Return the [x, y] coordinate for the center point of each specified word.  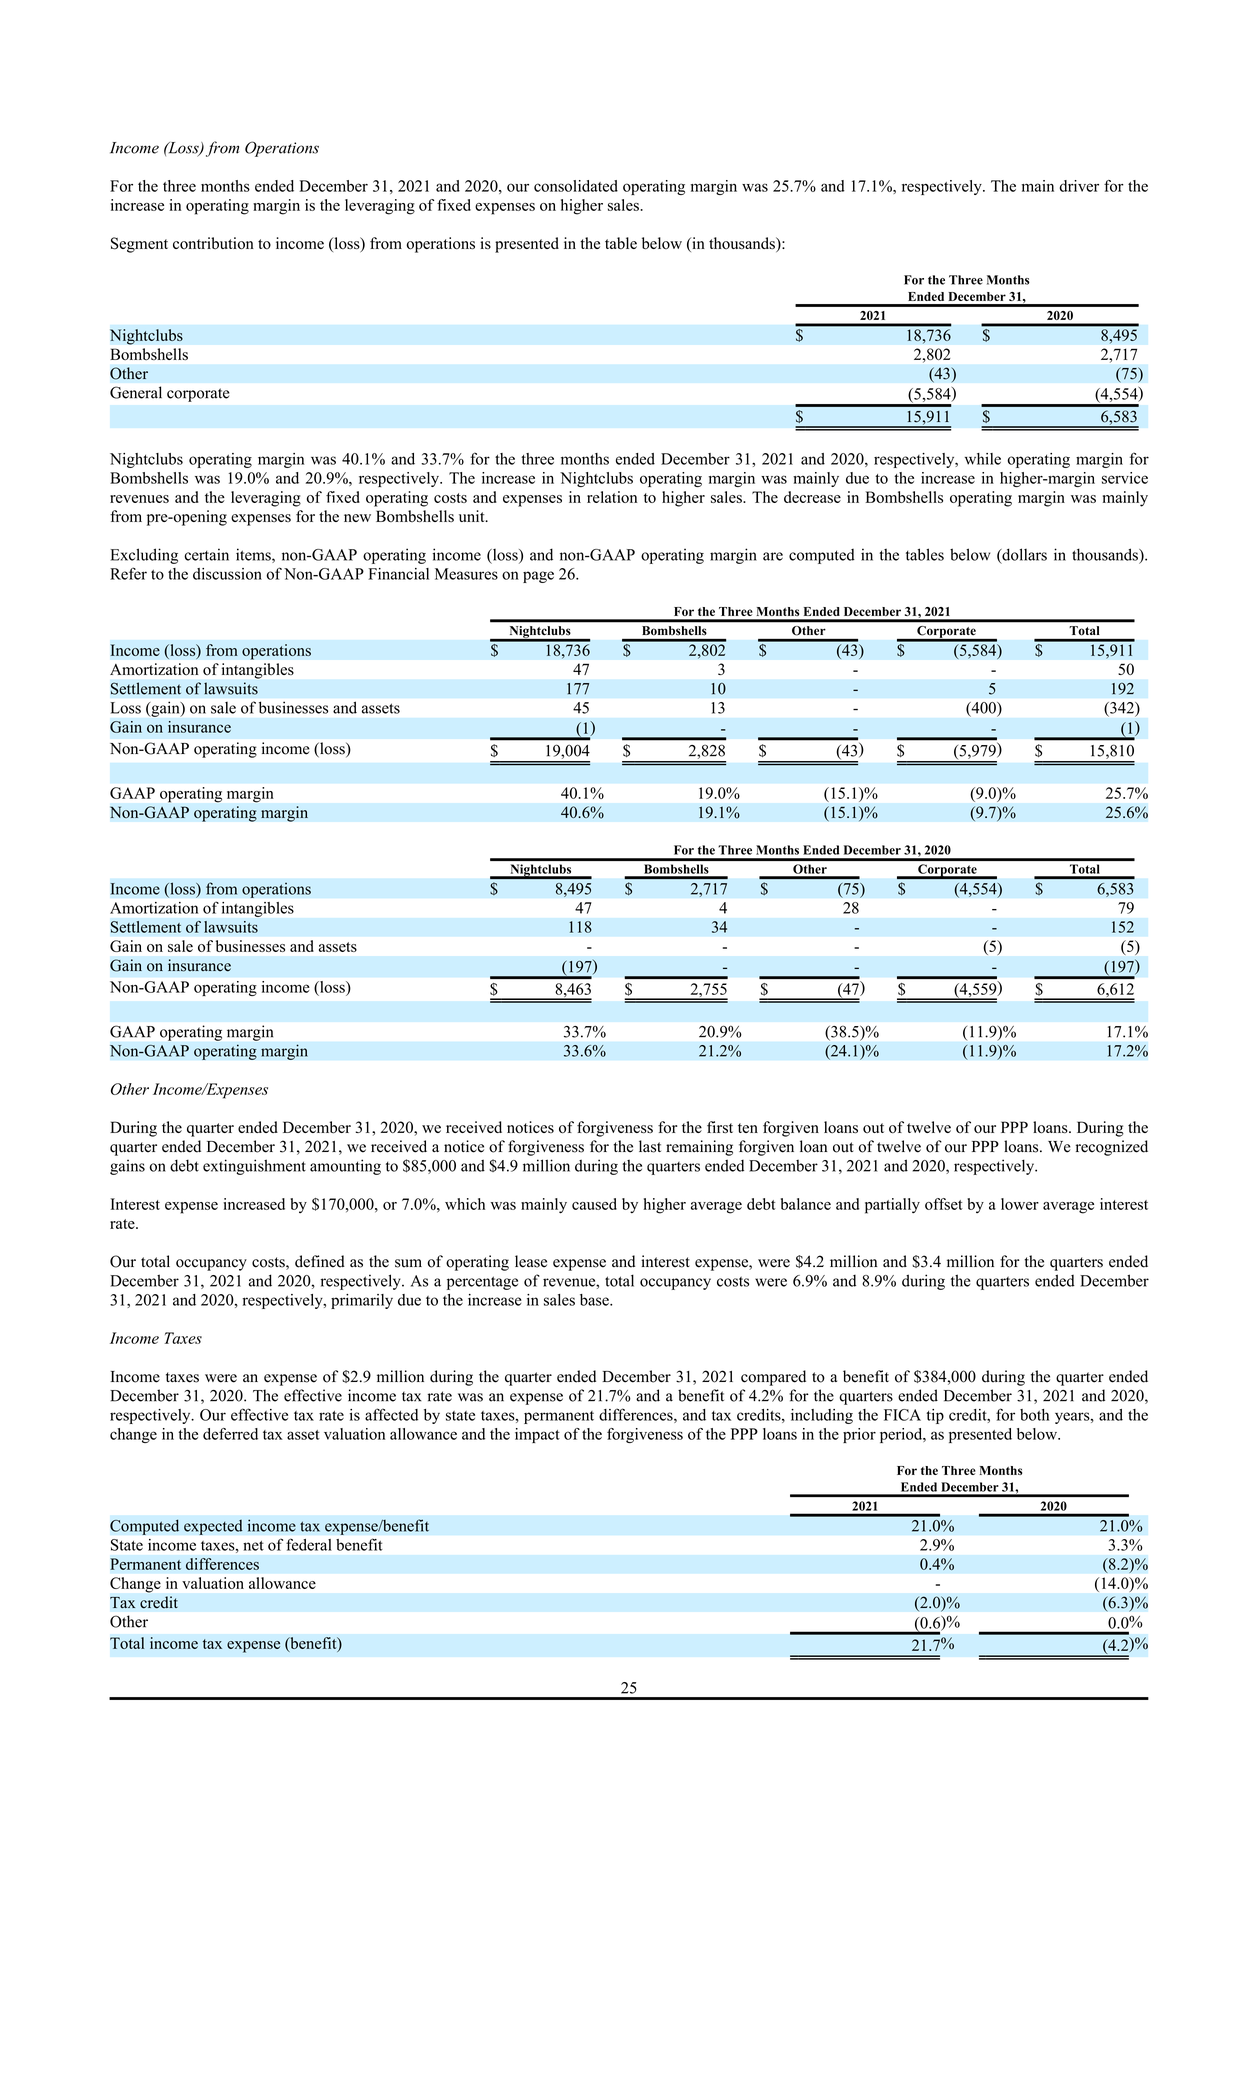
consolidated [576, 186]
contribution [213, 243]
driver [1079, 186]
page [538, 577]
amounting [345, 1167]
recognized [1112, 1148]
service [1125, 478]
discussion [227, 574]
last [650, 1146]
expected [213, 1527]
